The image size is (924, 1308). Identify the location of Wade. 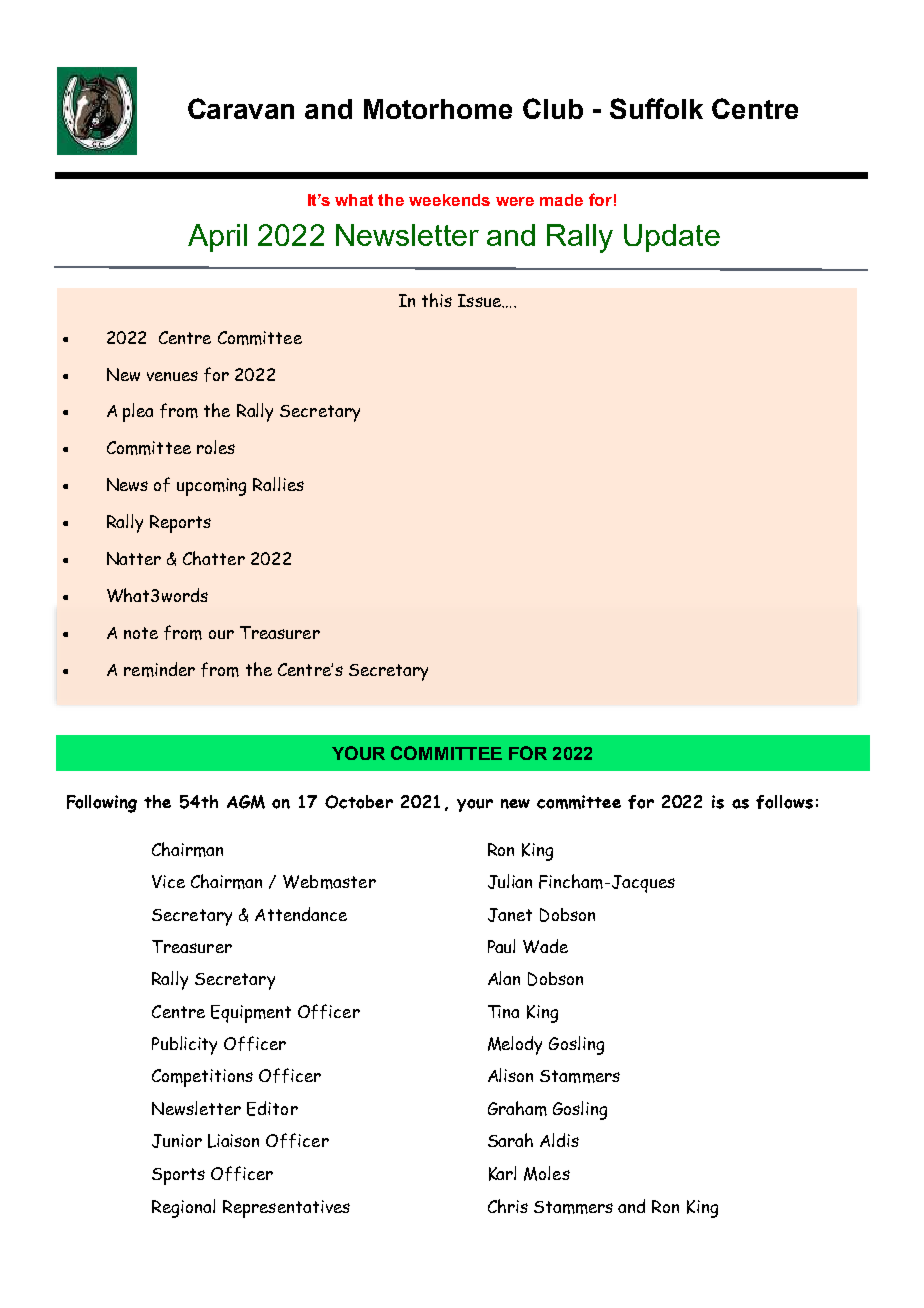
(545, 946).
